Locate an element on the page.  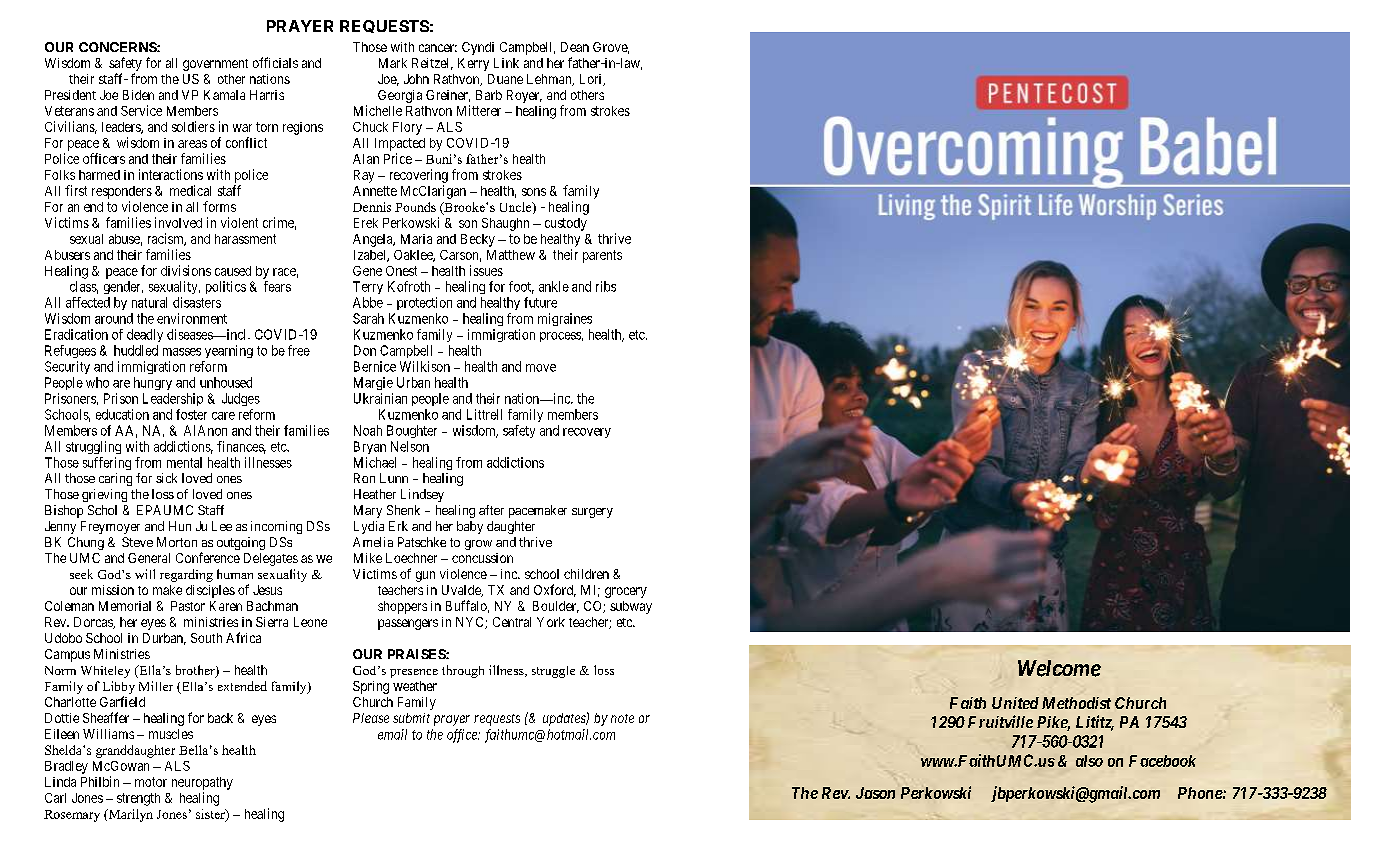
Dean is located at coordinates (575, 47).
